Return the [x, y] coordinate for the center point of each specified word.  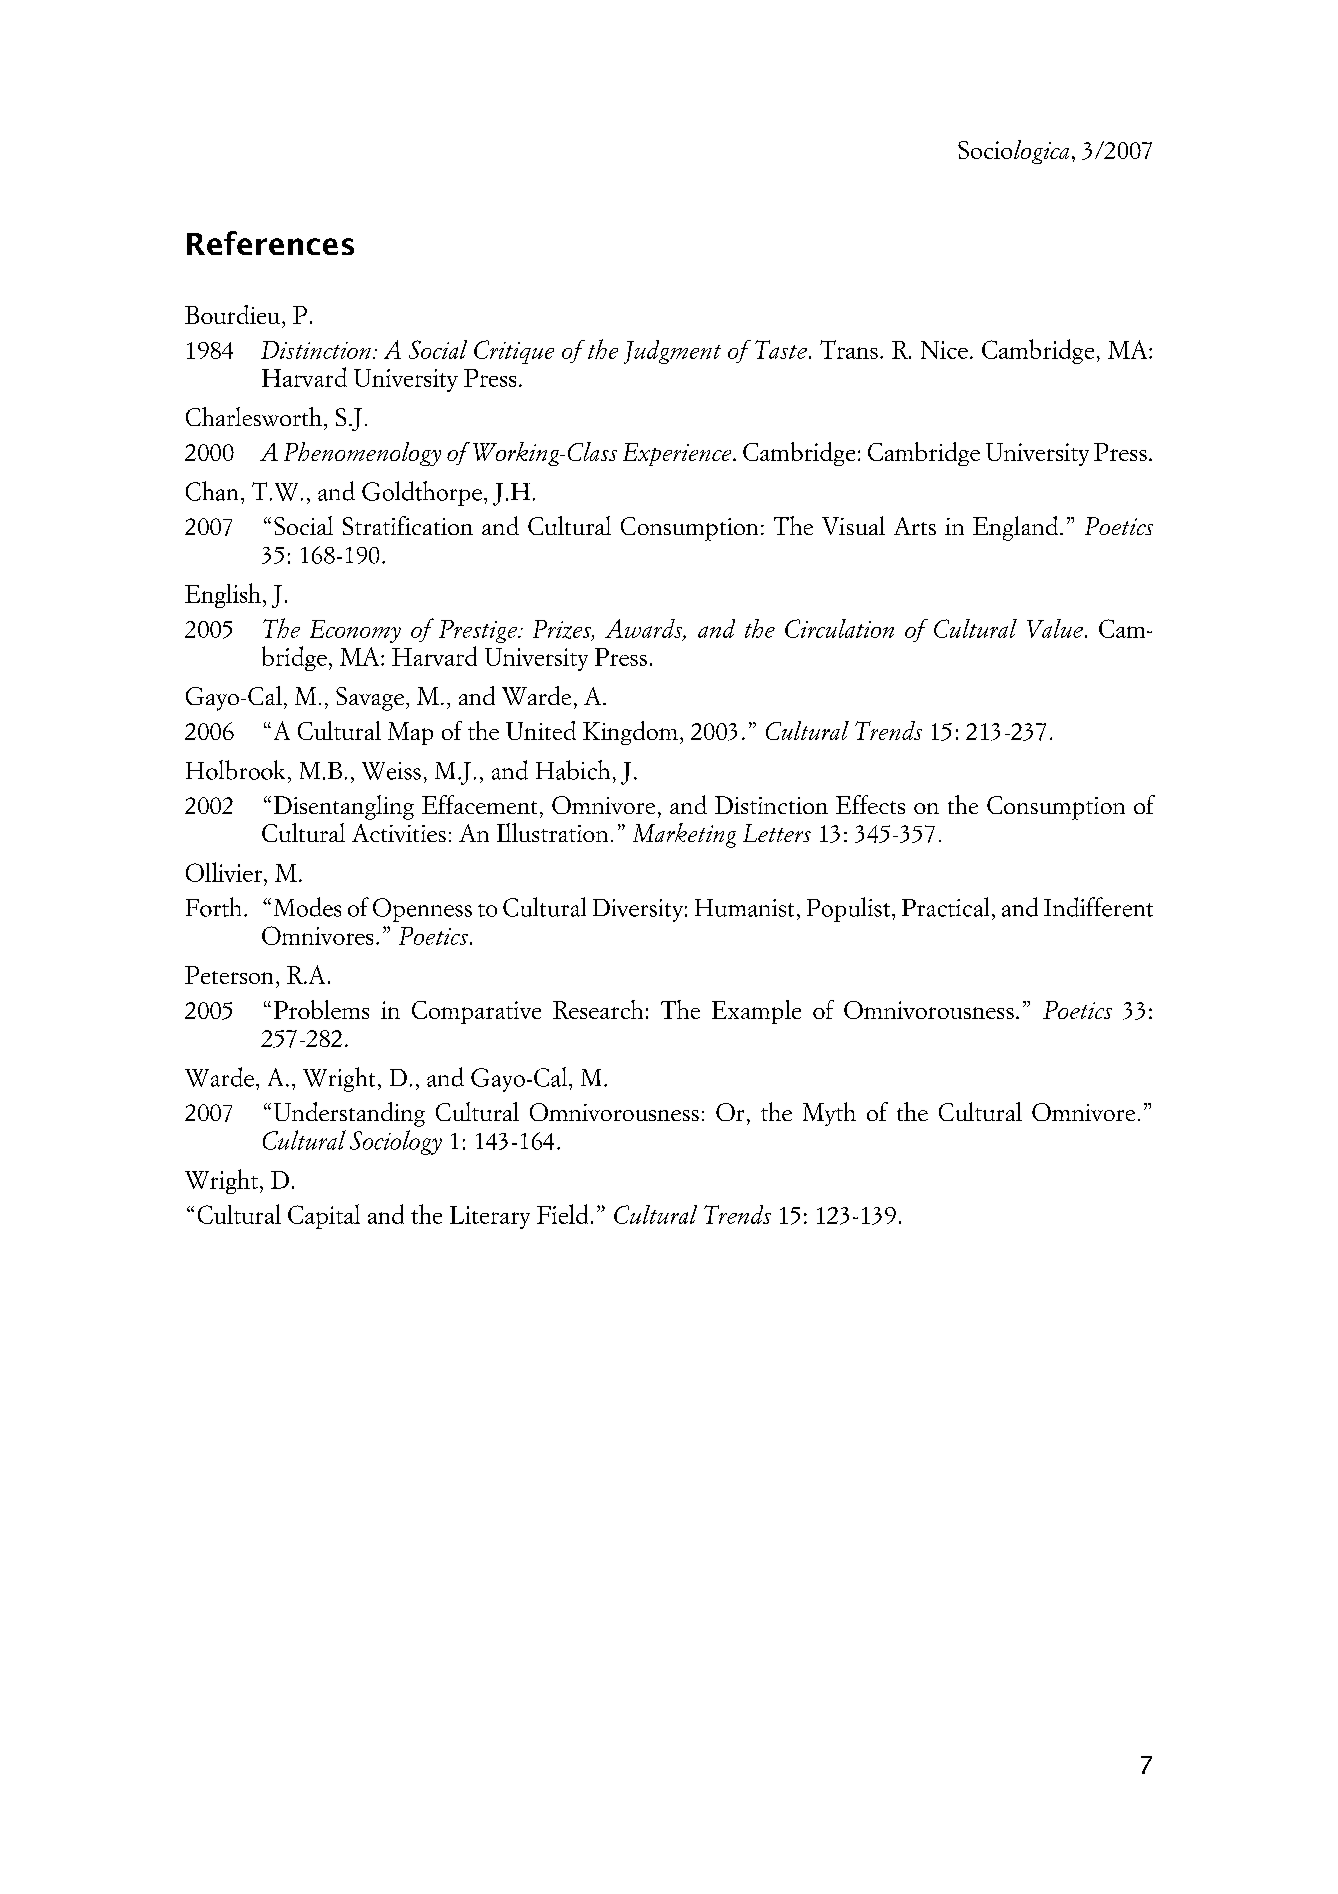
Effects [870, 804]
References [270, 243]
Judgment [672, 352]
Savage [370, 699]
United [541, 730]
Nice [944, 350]
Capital [324, 1216]
